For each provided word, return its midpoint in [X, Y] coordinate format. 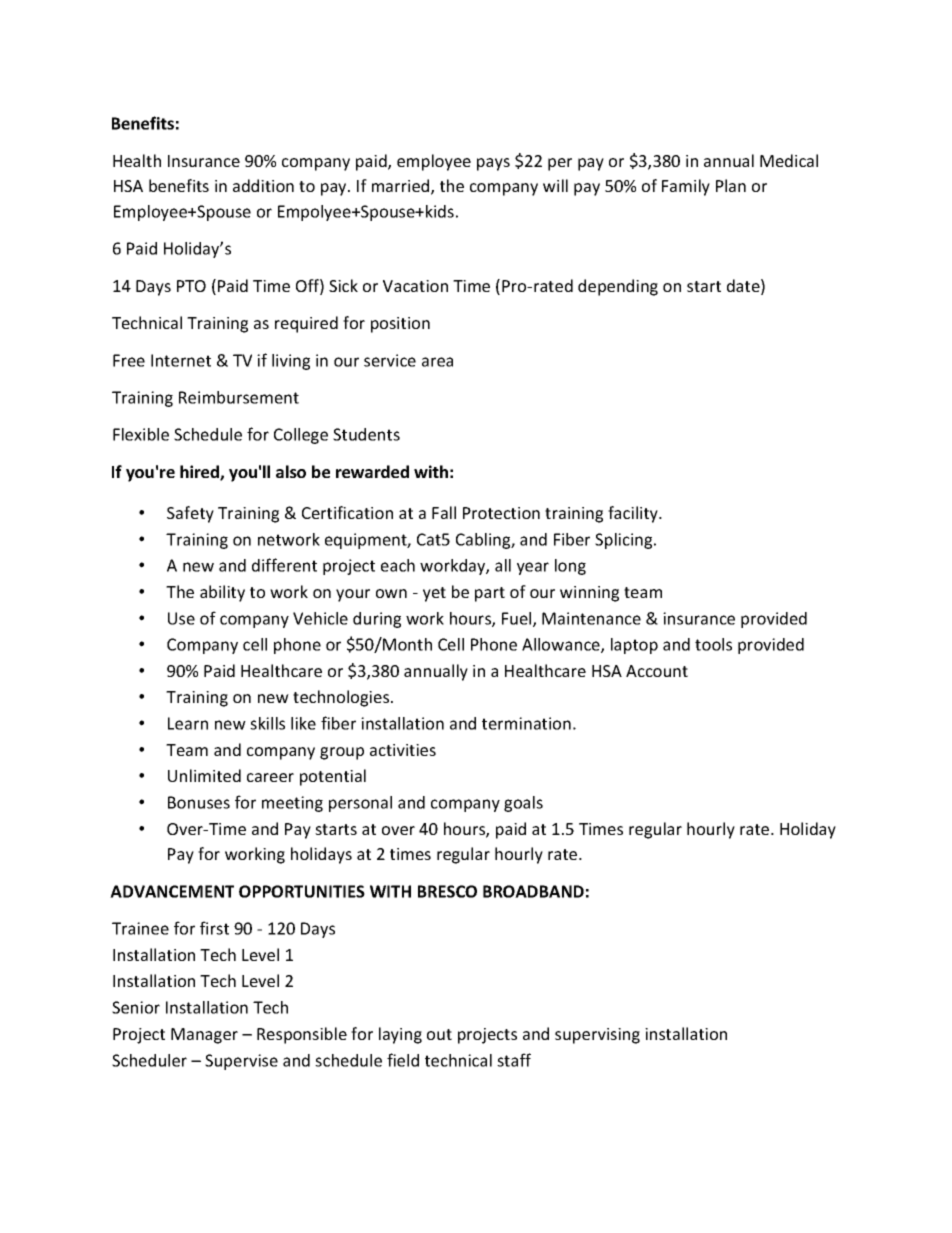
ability [222, 593]
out [439, 1034]
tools [713, 644]
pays [493, 164]
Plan [731, 185]
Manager [204, 1036]
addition [263, 185]
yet [434, 594]
